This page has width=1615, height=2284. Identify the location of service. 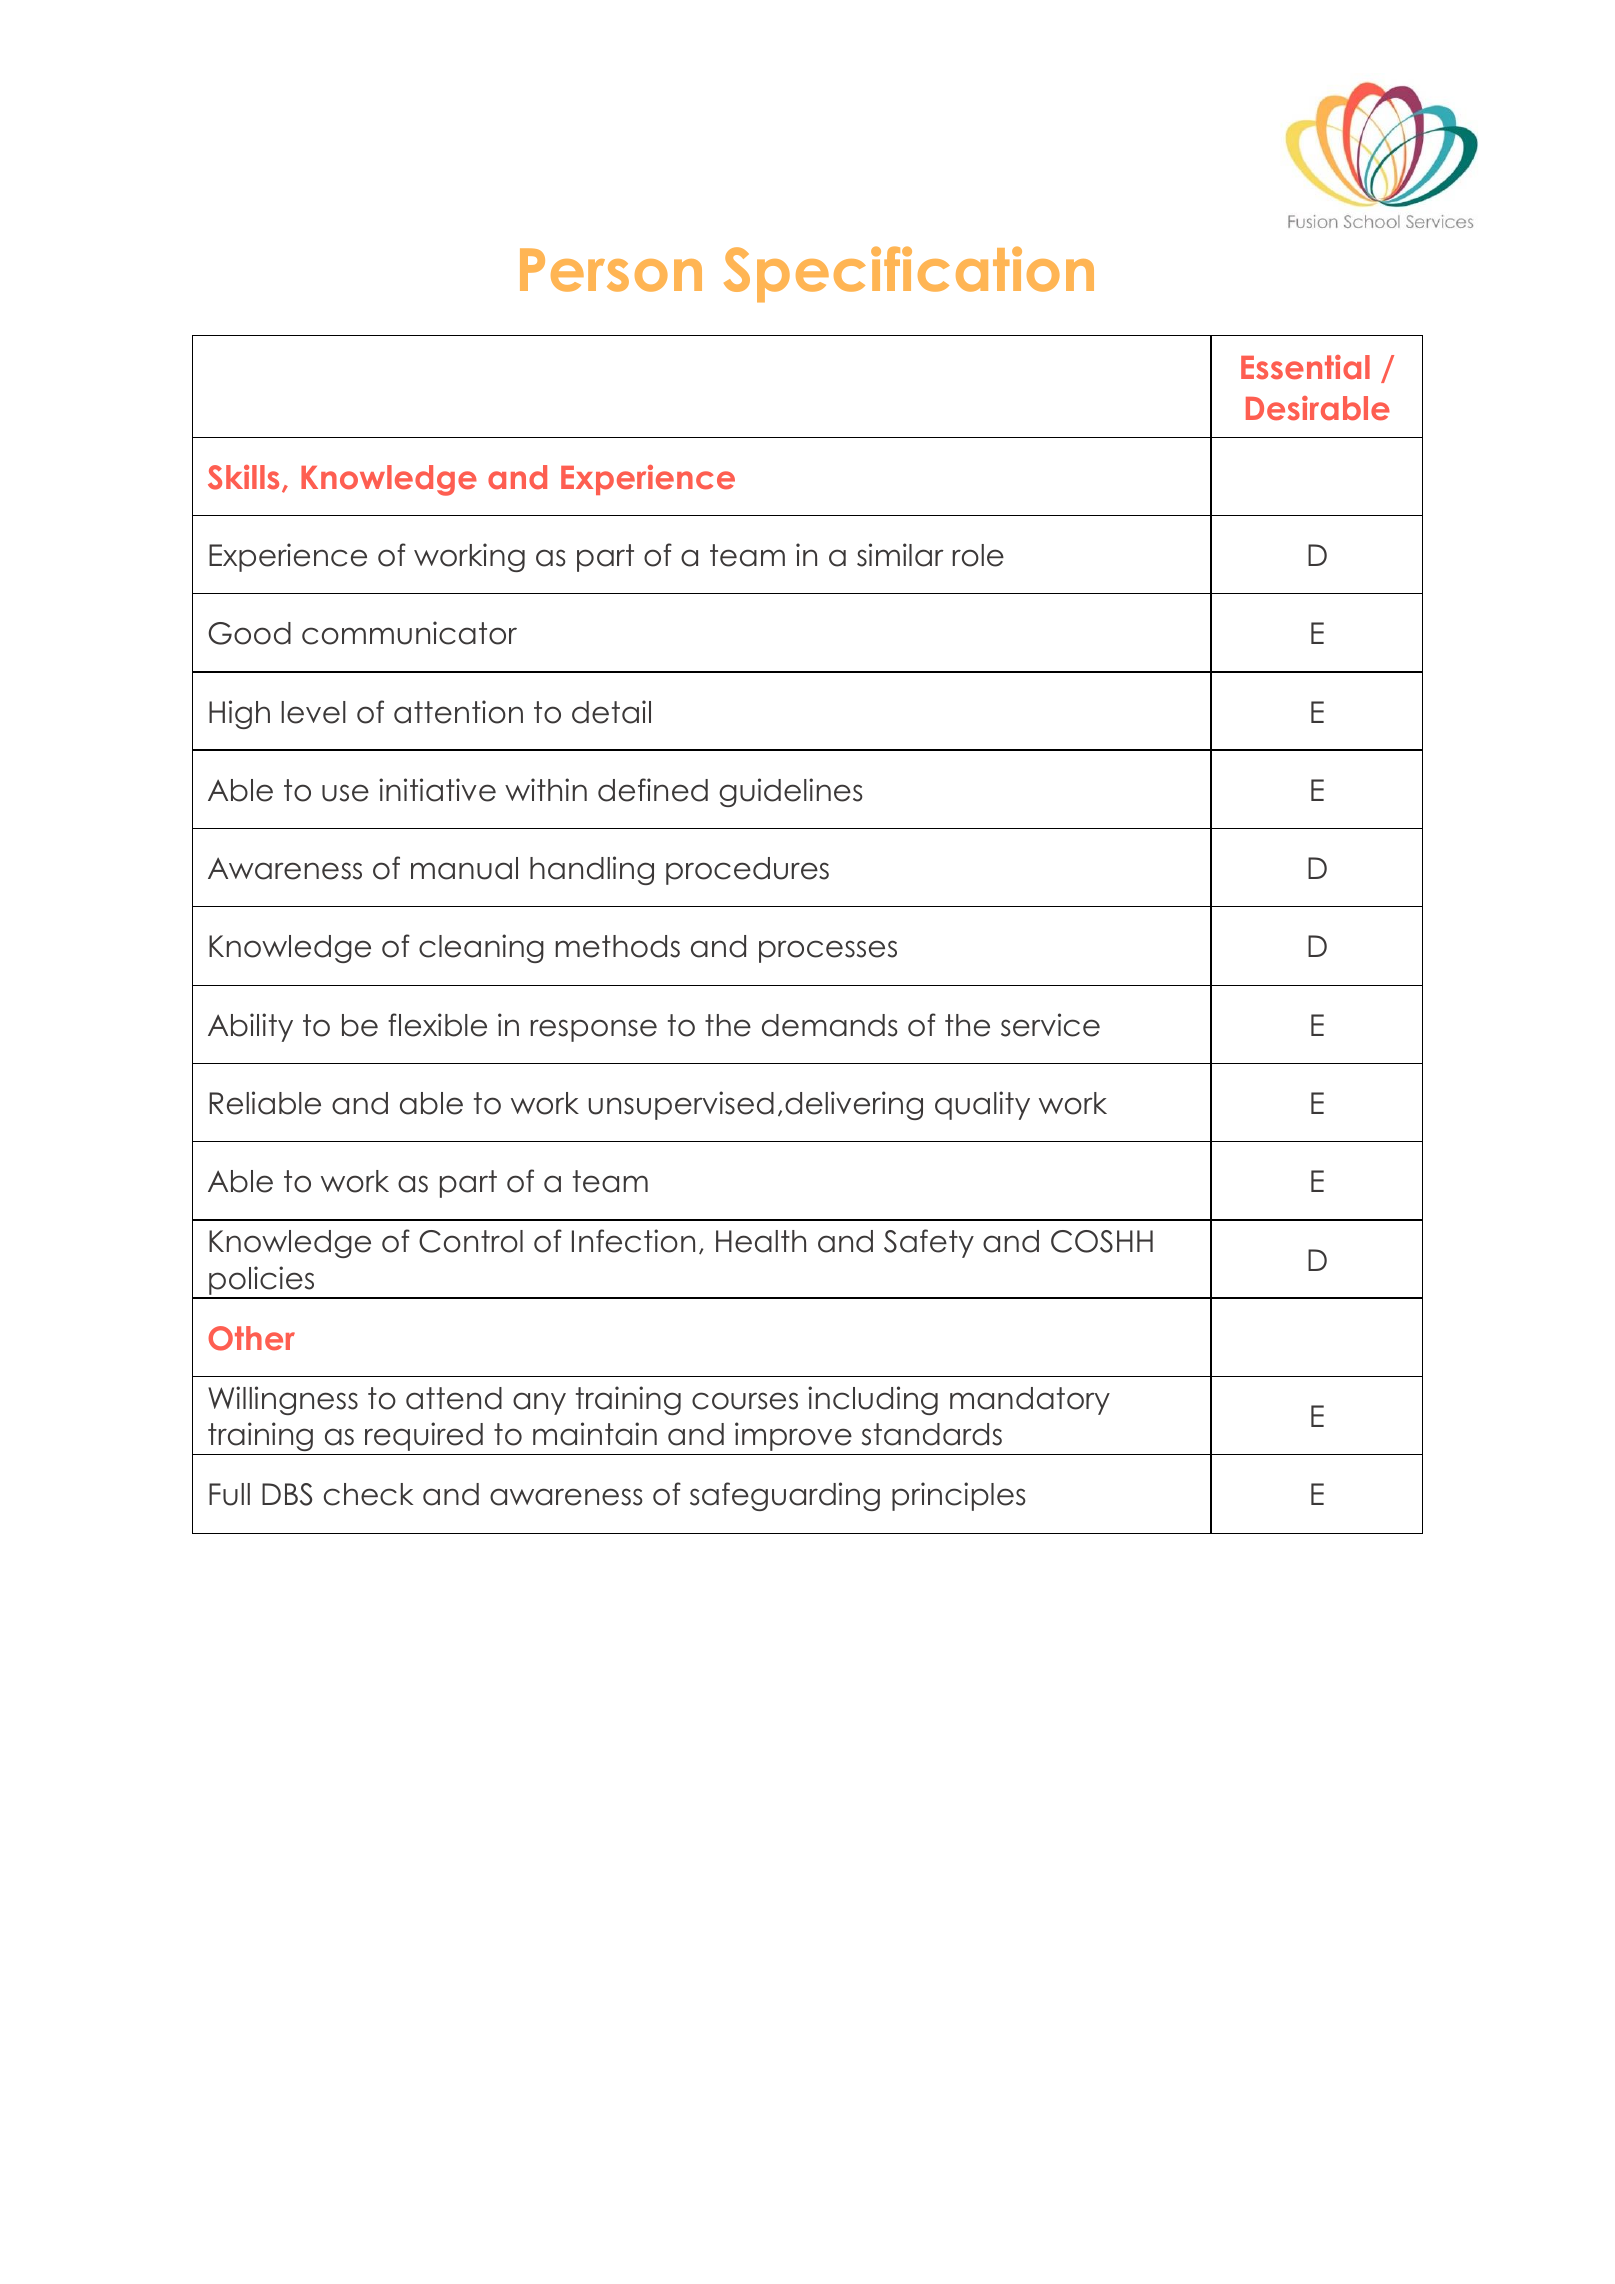
(1050, 1025).
